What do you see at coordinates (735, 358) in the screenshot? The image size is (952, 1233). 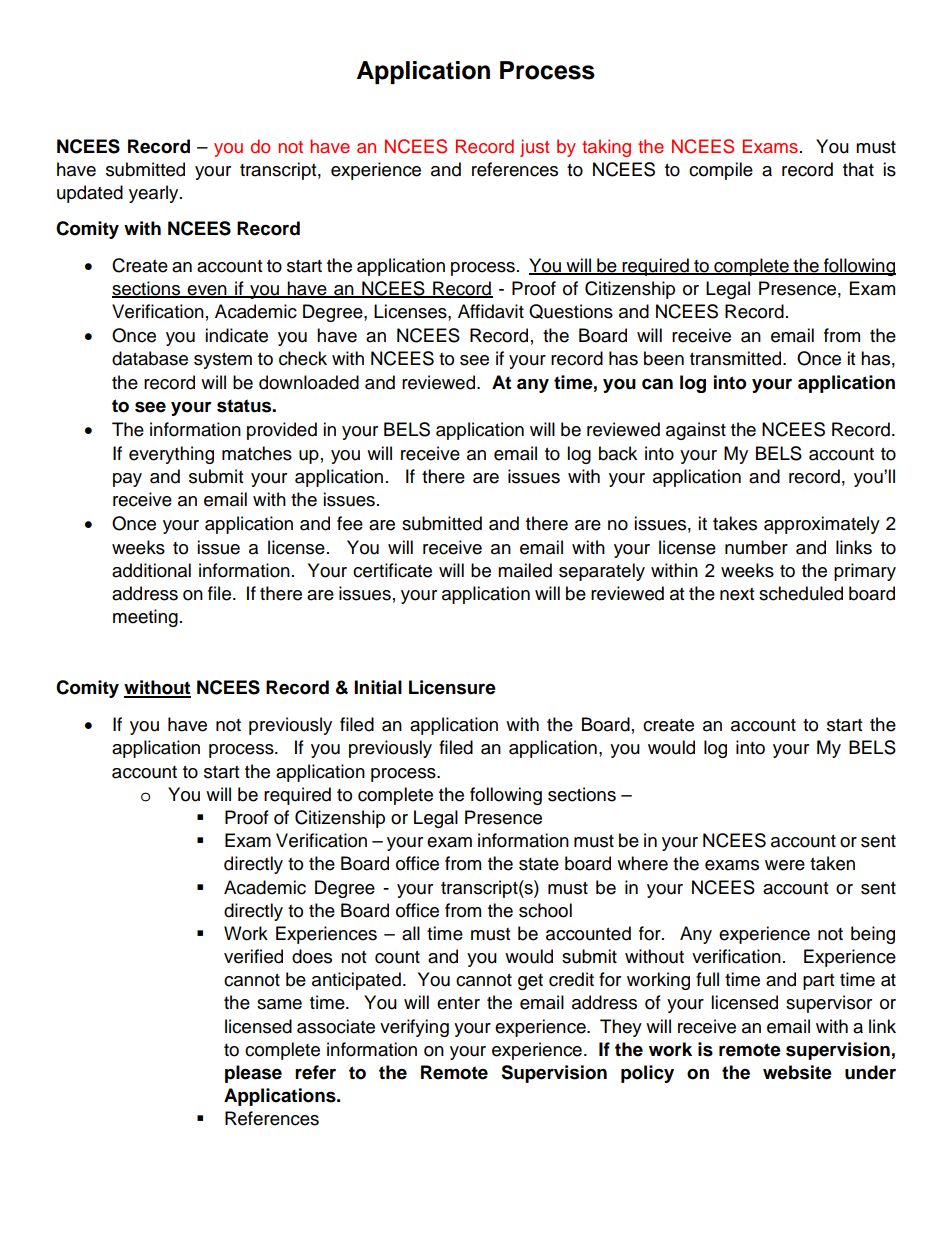 I see `transmitted` at bounding box center [735, 358].
